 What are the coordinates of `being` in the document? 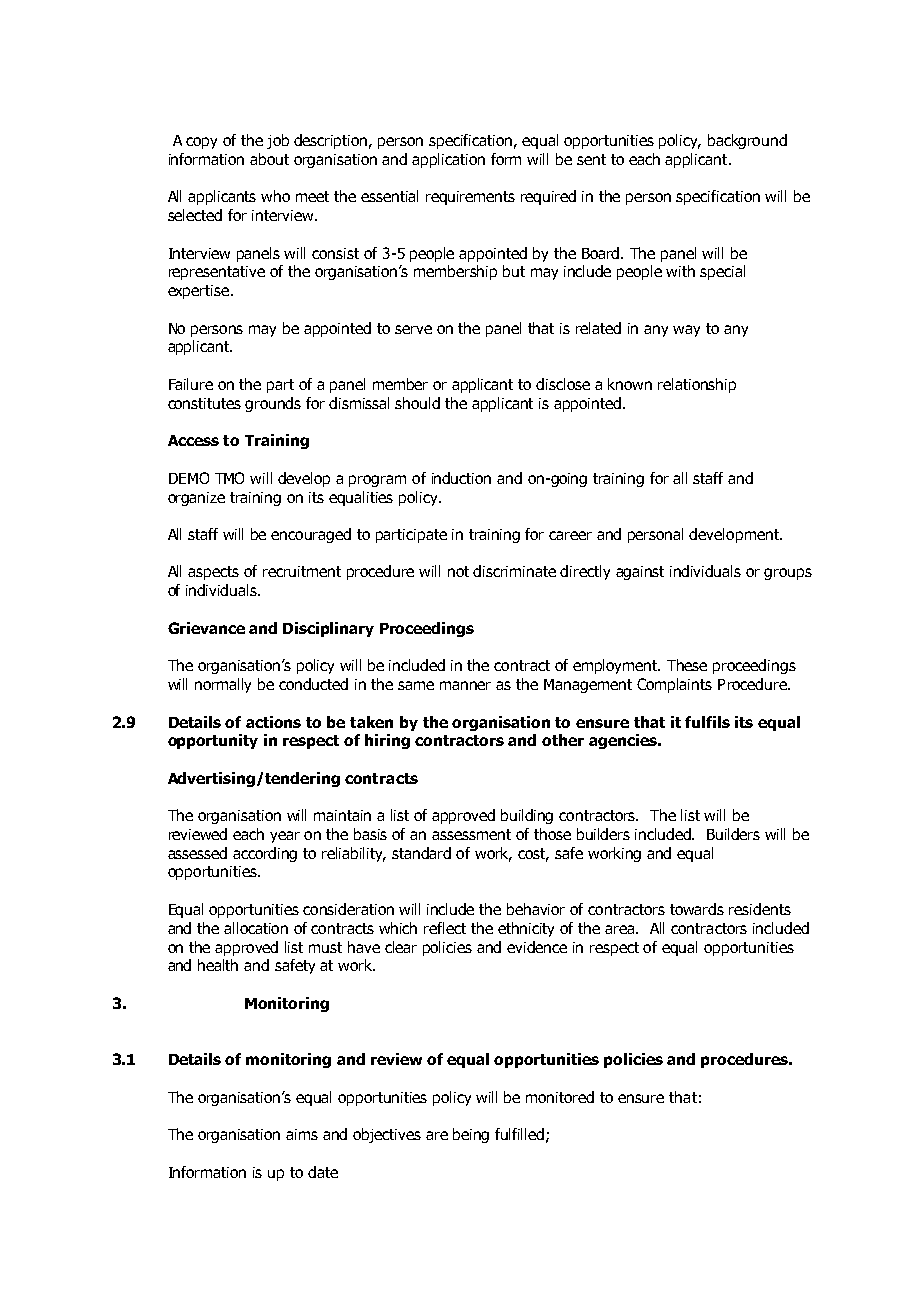 It's located at (471, 1135).
